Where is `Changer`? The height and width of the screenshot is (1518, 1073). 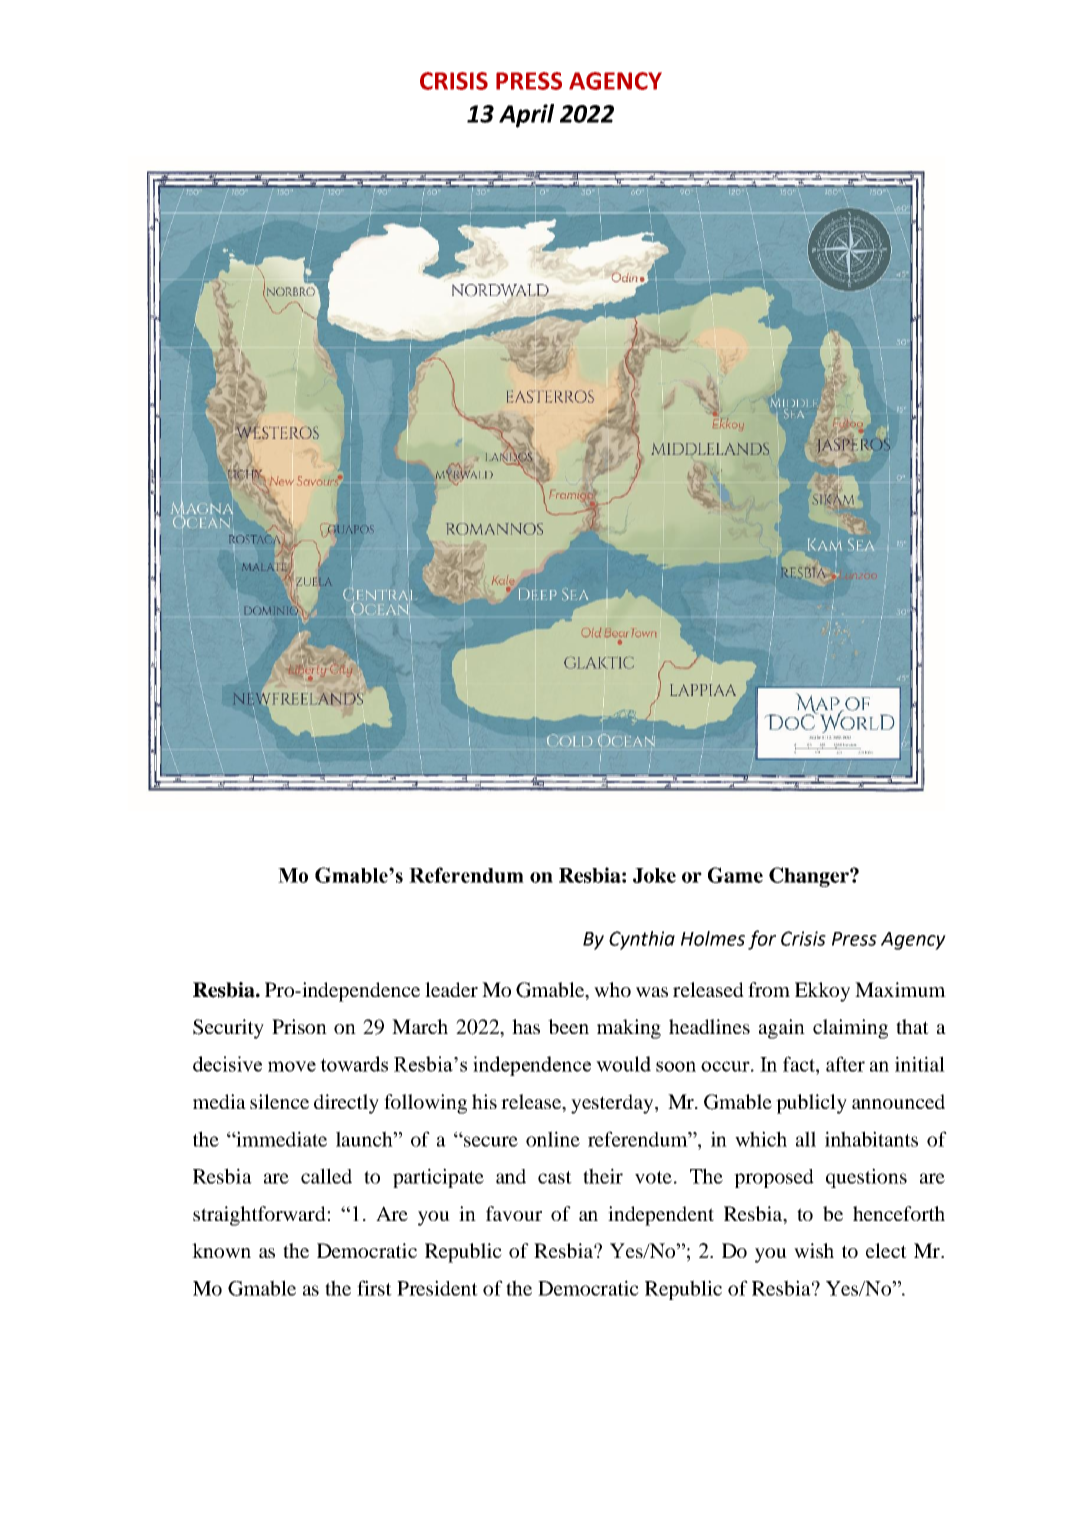
Changer is located at coordinates (810, 877).
